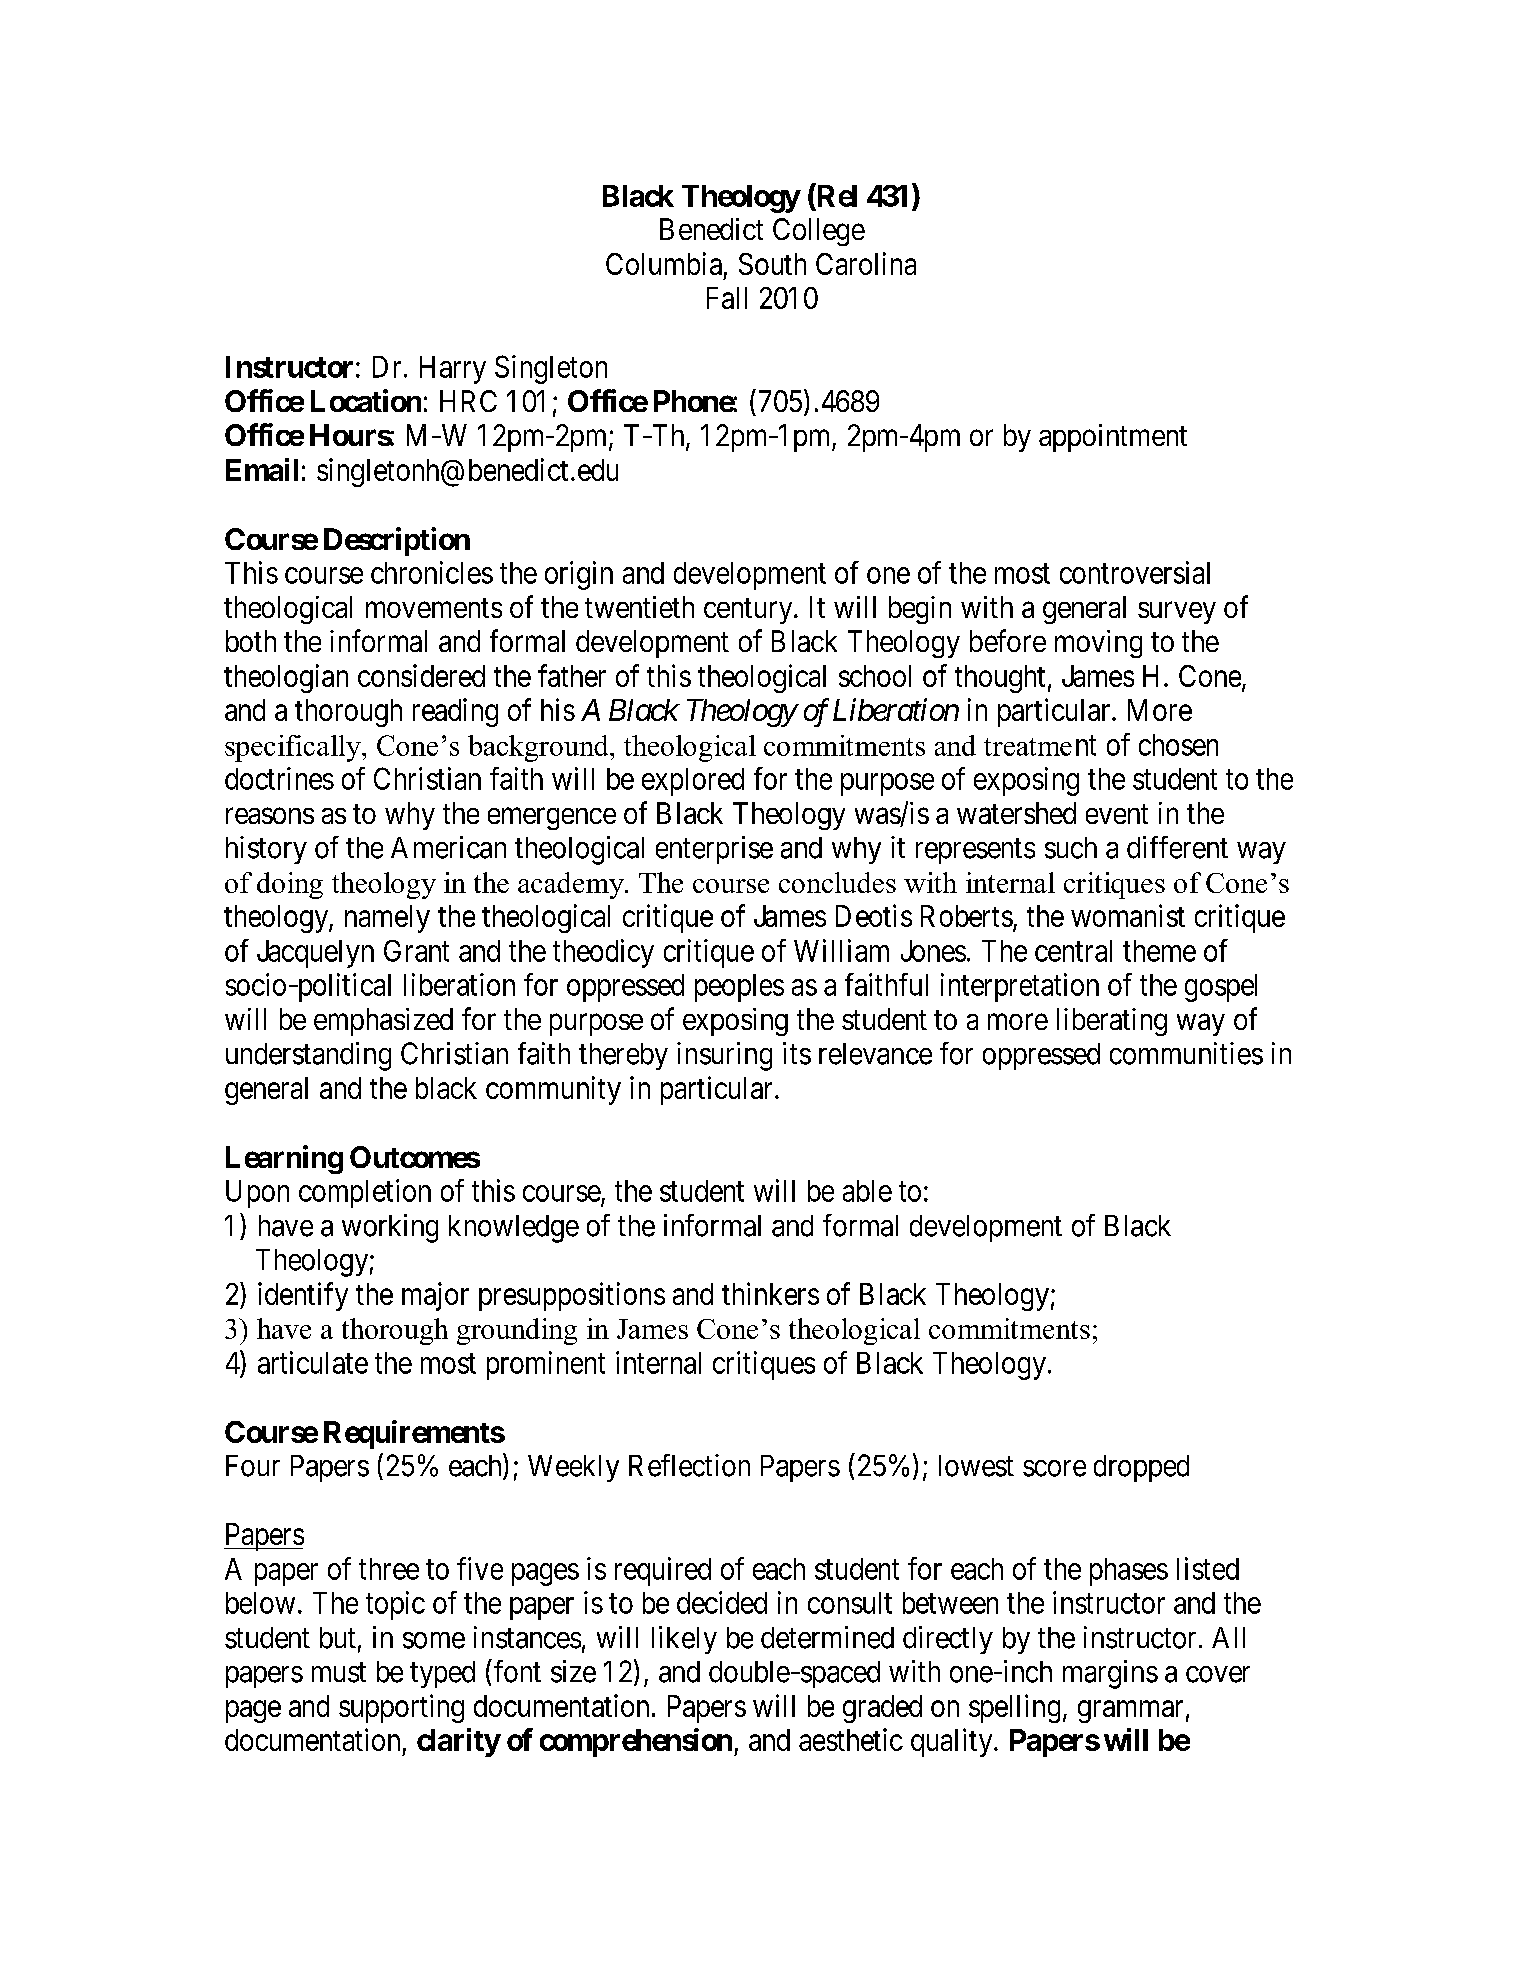 Image resolution: width=1522 pixels, height=1970 pixels. Describe the element at coordinates (294, 748) in the document. I see `specifically` at that location.
